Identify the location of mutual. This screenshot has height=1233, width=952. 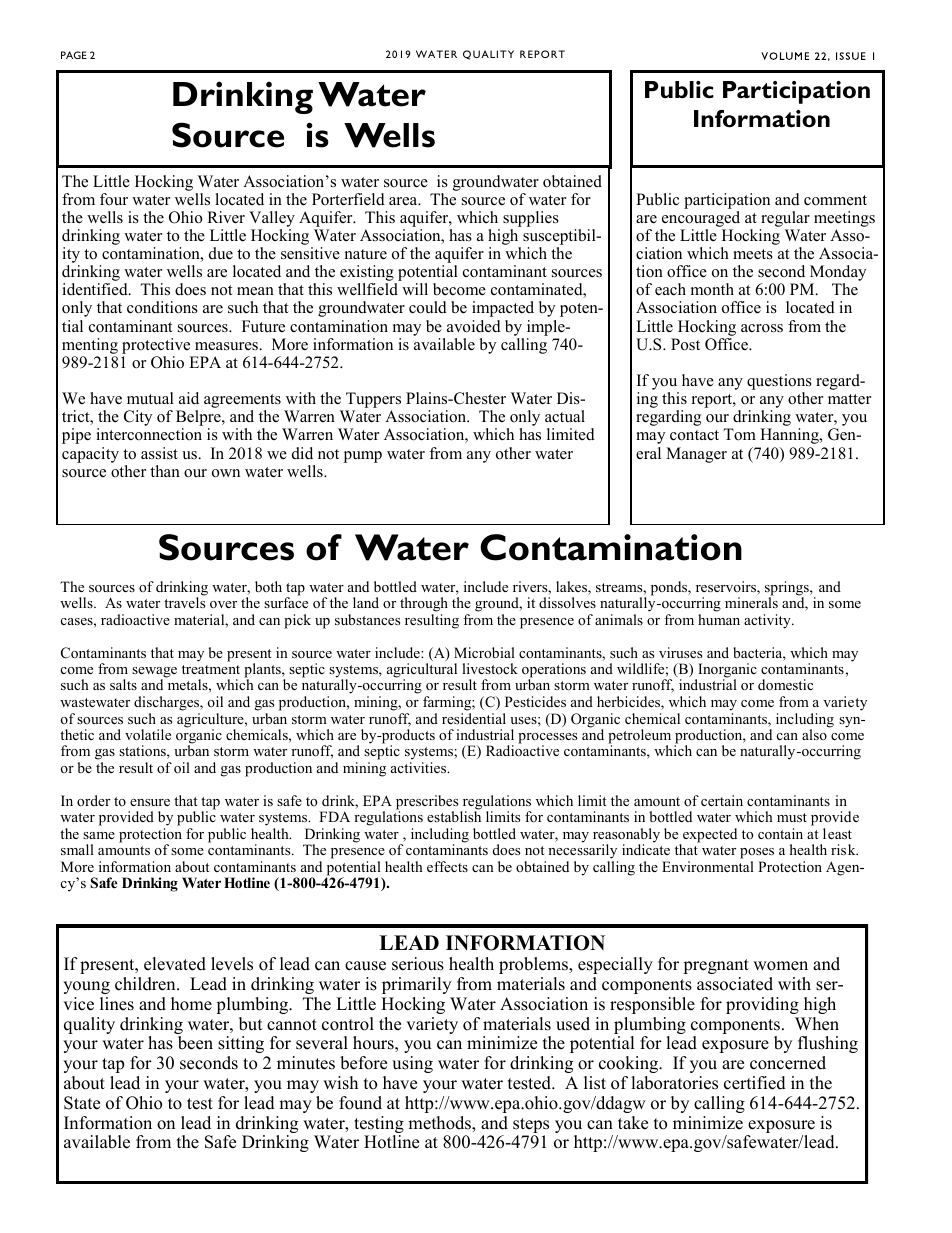
(150, 398).
